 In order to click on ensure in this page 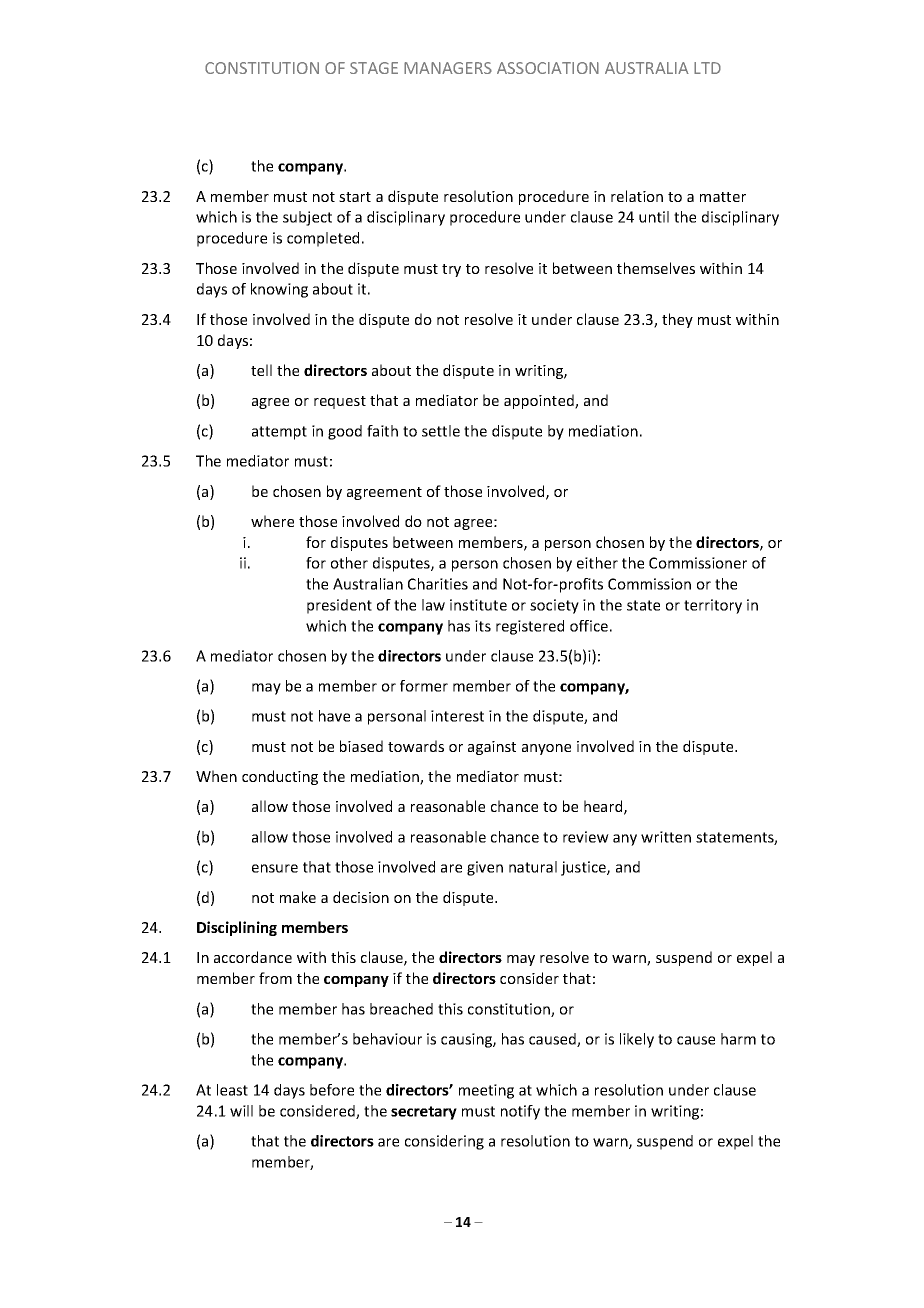, I will do `click(275, 868)`.
